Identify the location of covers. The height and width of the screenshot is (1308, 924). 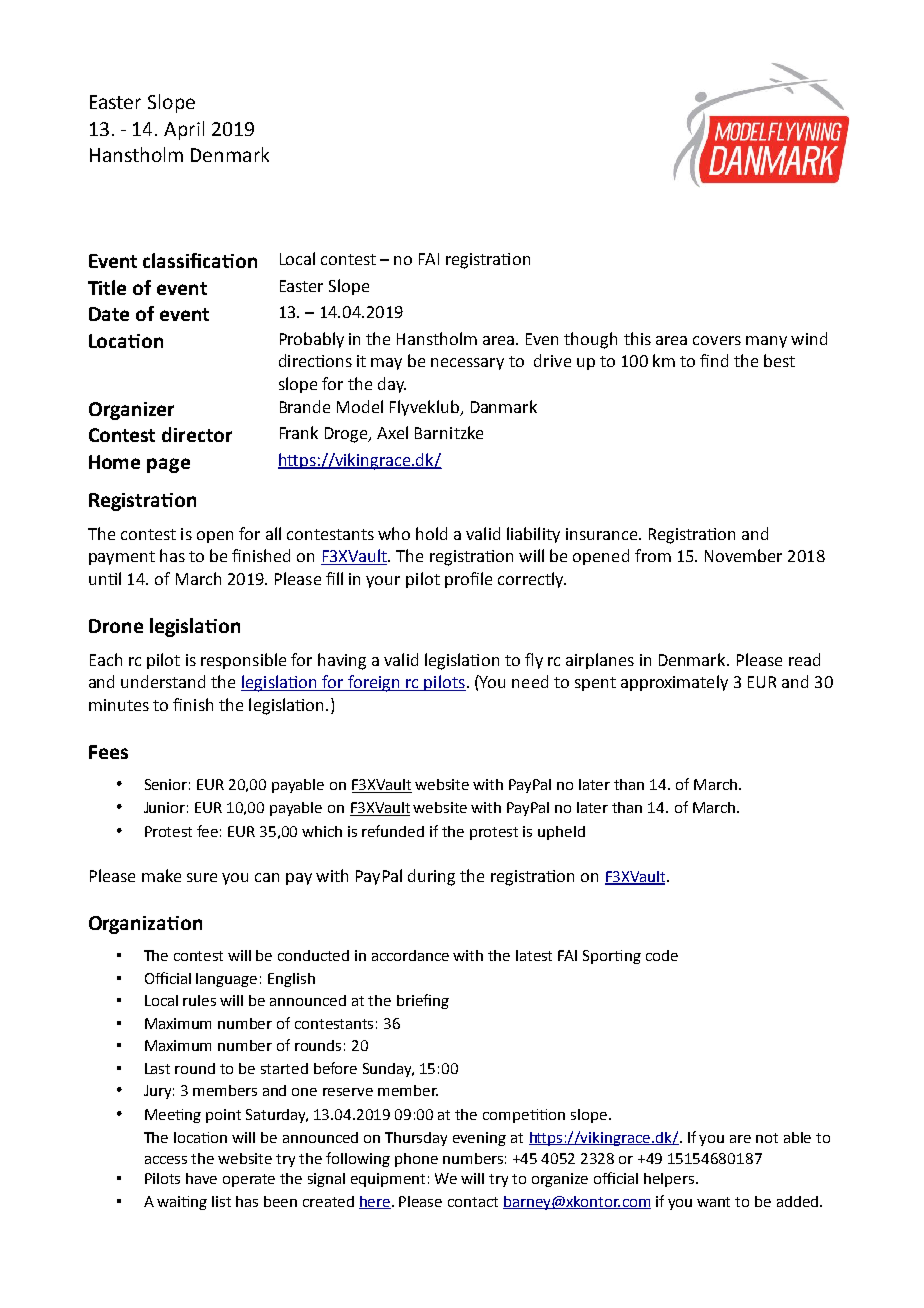
(717, 340).
